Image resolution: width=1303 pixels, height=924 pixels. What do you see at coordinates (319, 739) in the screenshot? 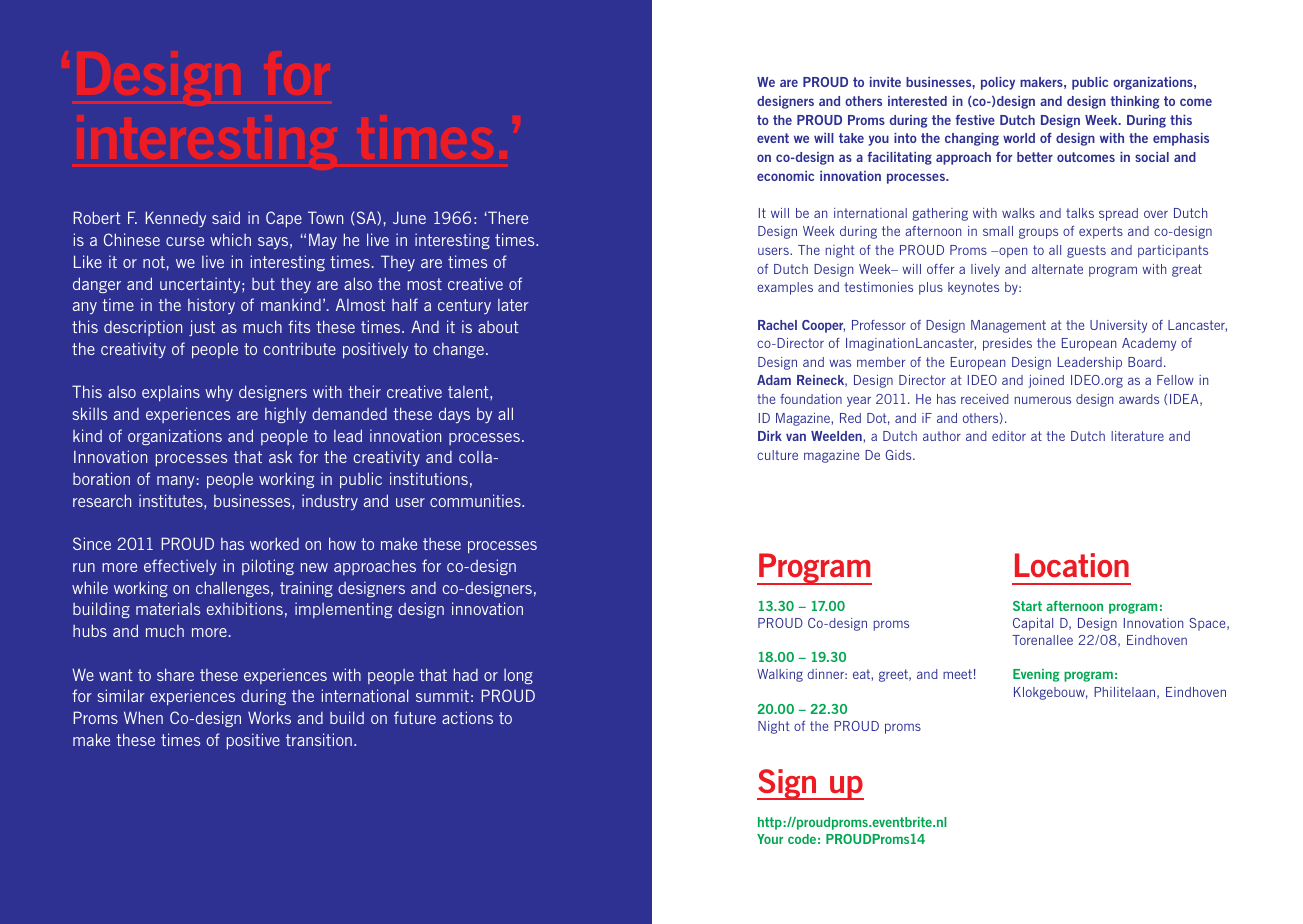
I see `transition` at bounding box center [319, 739].
